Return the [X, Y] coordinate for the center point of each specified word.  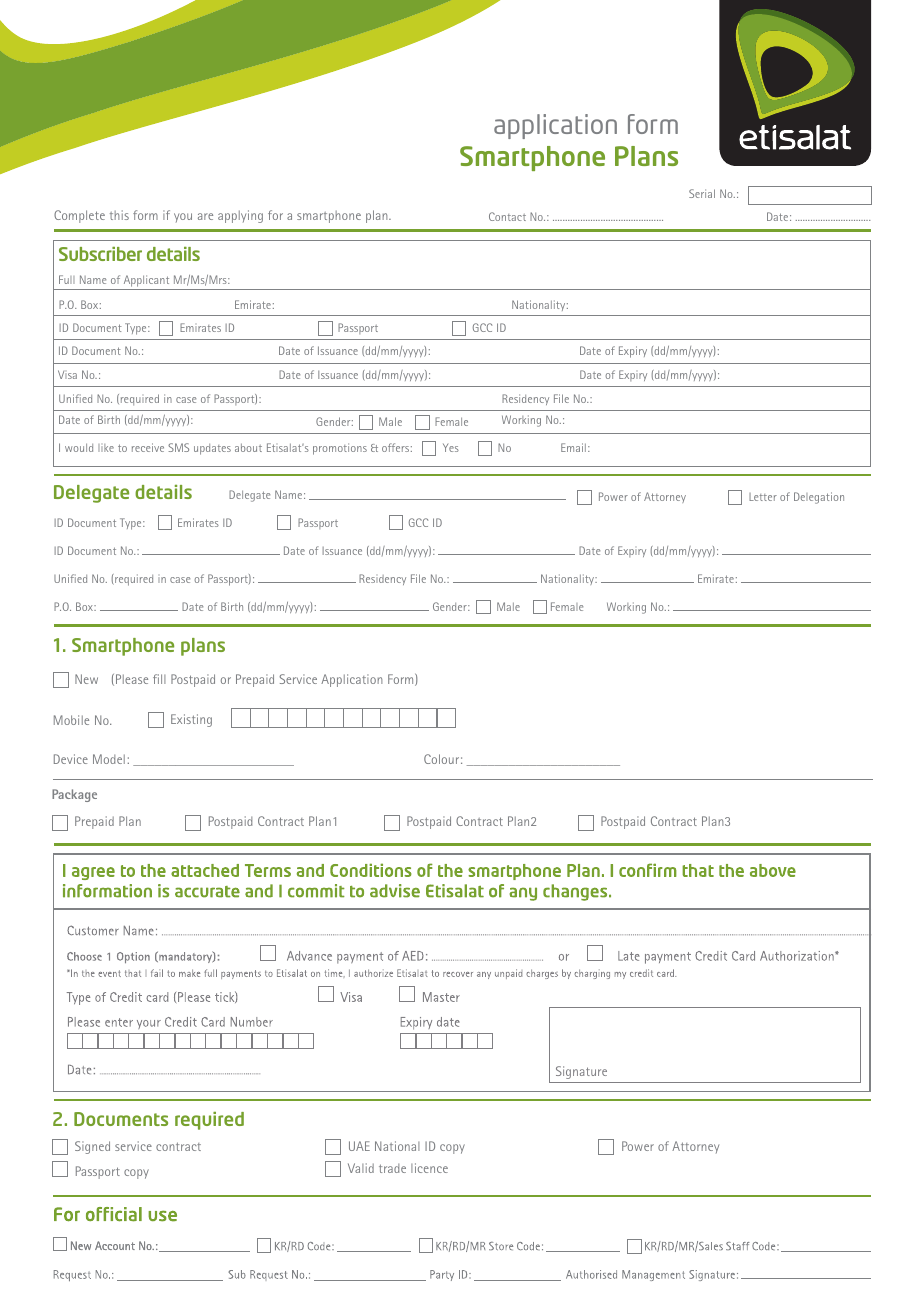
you [183, 217]
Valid [361, 1168]
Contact [507, 216]
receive [148, 447]
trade [392, 1168]
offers [397, 447]
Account [115, 1245]
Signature [581, 1072]
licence [429, 1168]
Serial [702, 193]
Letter [763, 497]
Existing [191, 720]
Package [74, 795]
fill [159, 679]
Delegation [819, 498]
